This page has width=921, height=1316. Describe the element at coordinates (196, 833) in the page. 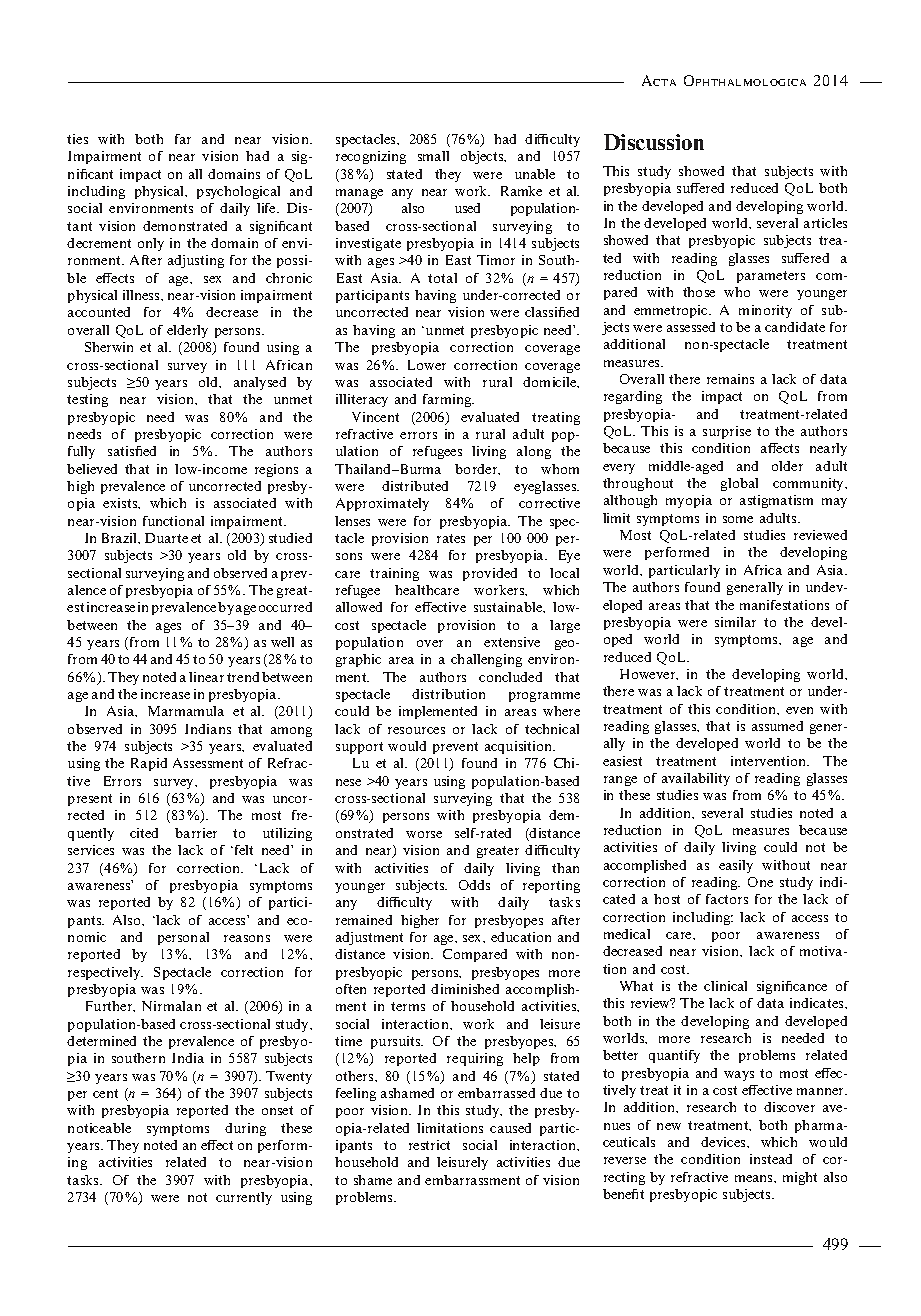

I see `barrier` at that location.
